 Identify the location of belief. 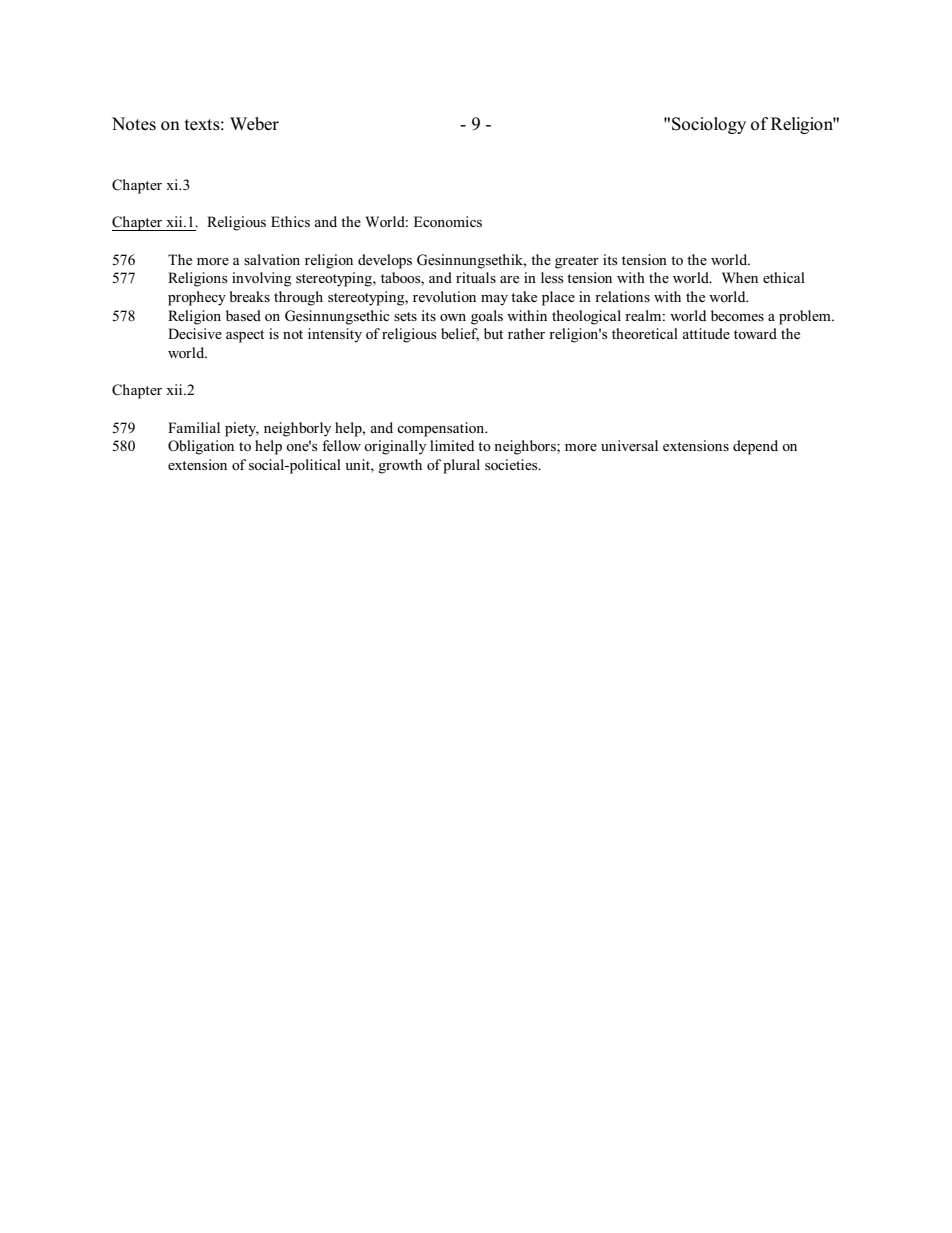
(460, 335).
